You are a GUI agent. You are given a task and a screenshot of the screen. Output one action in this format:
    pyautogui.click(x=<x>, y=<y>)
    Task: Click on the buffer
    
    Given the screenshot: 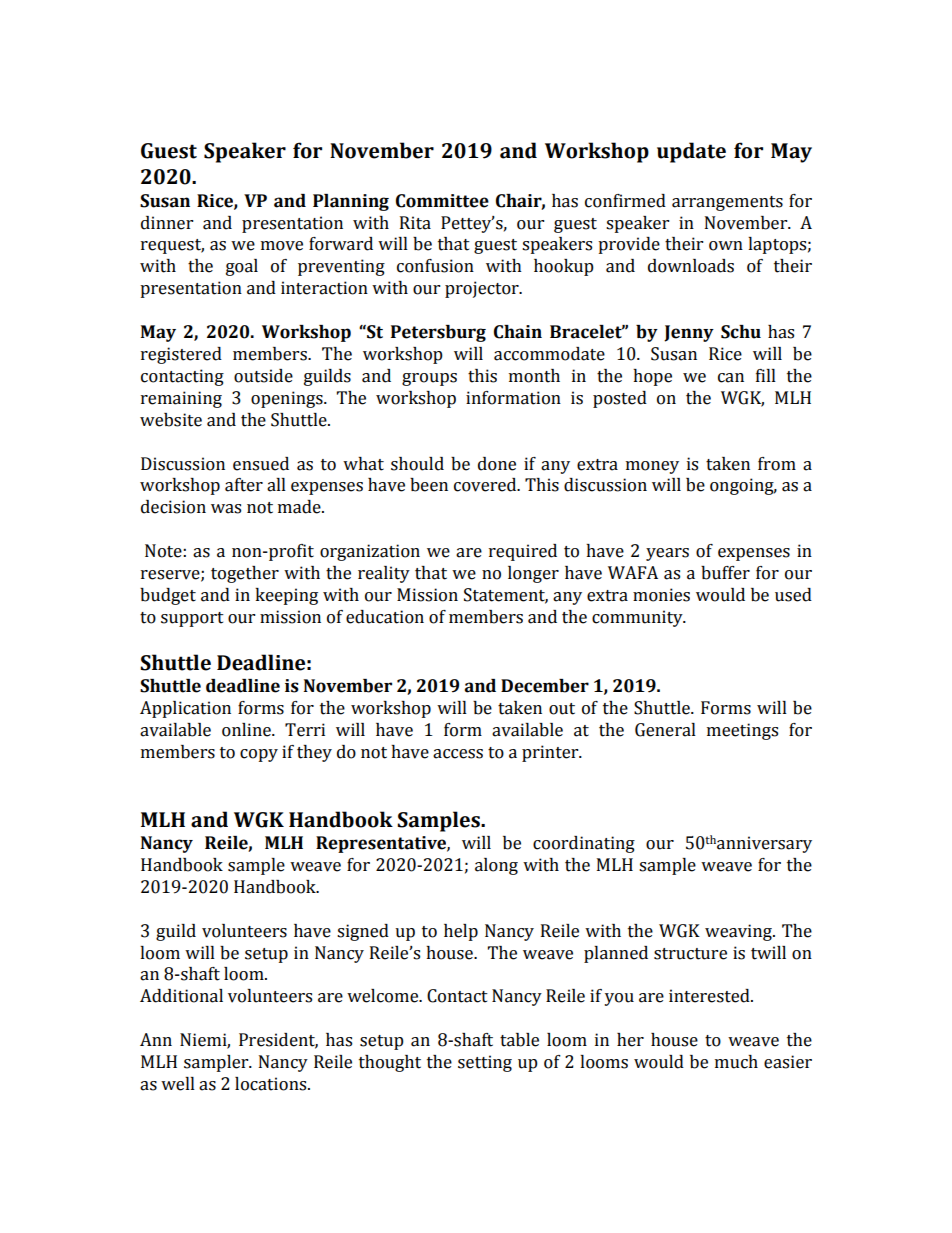 What is the action you would take?
    pyautogui.click(x=725, y=573)
